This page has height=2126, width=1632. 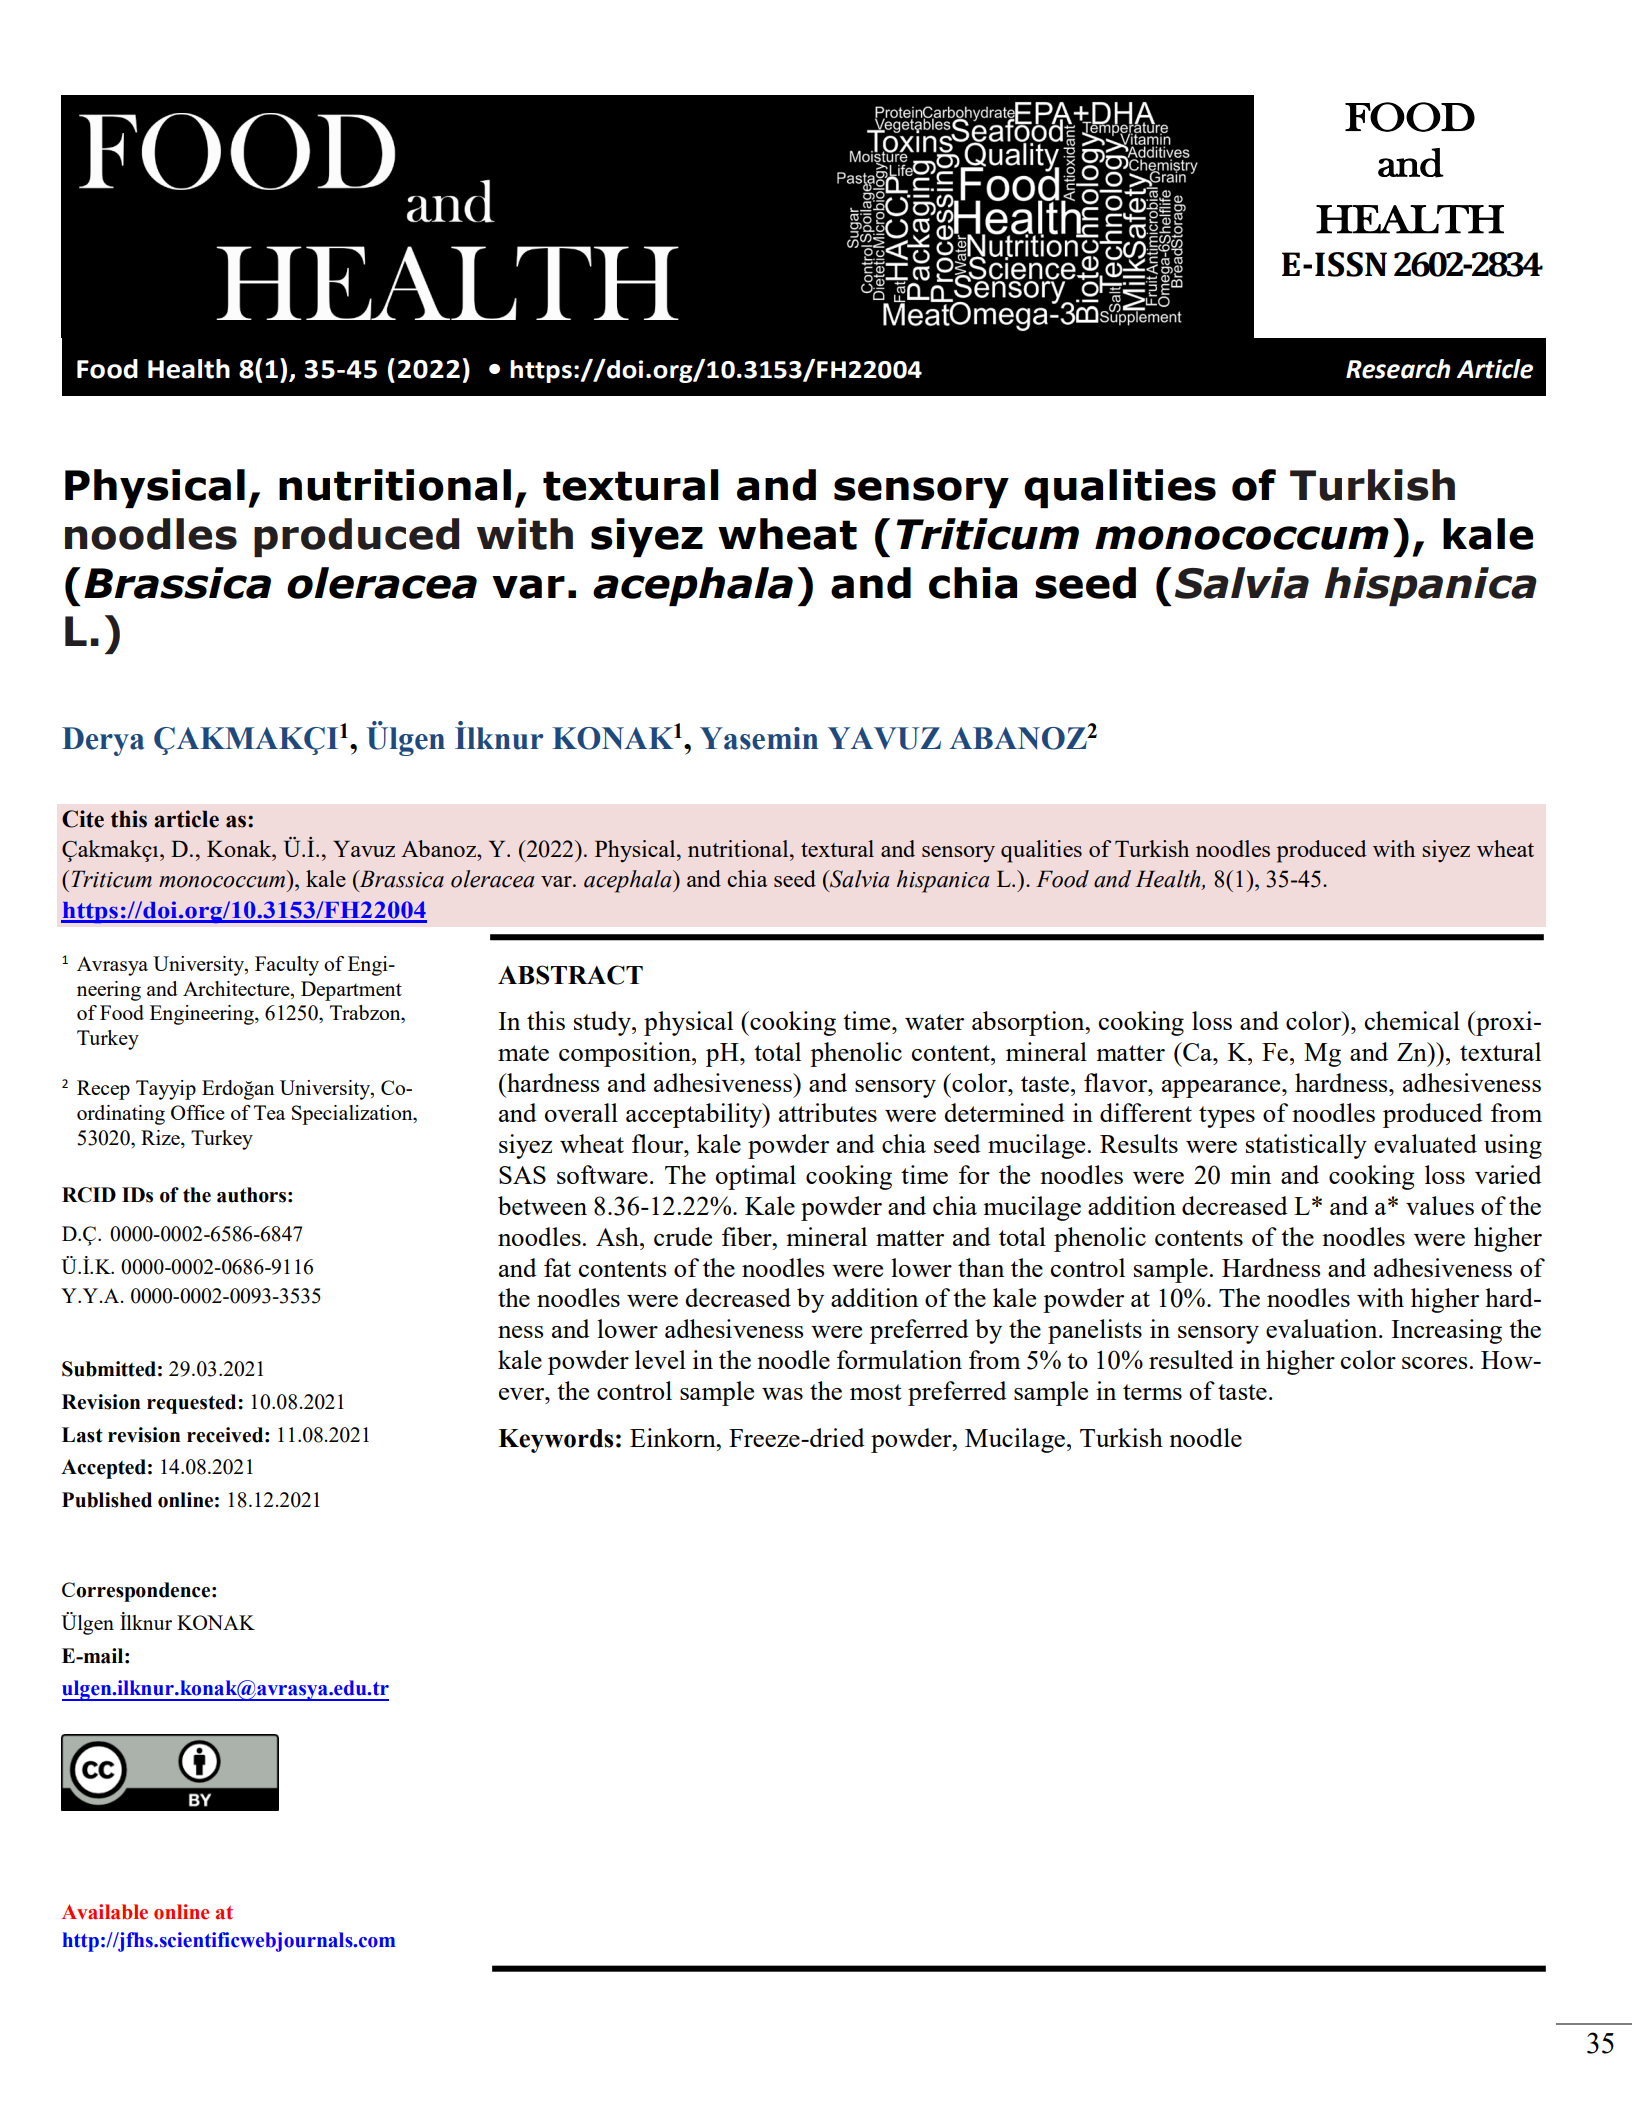 What do you see at coordinates (83, 819) in the page?
I see `Cite` at bounding box center [83, 819].
